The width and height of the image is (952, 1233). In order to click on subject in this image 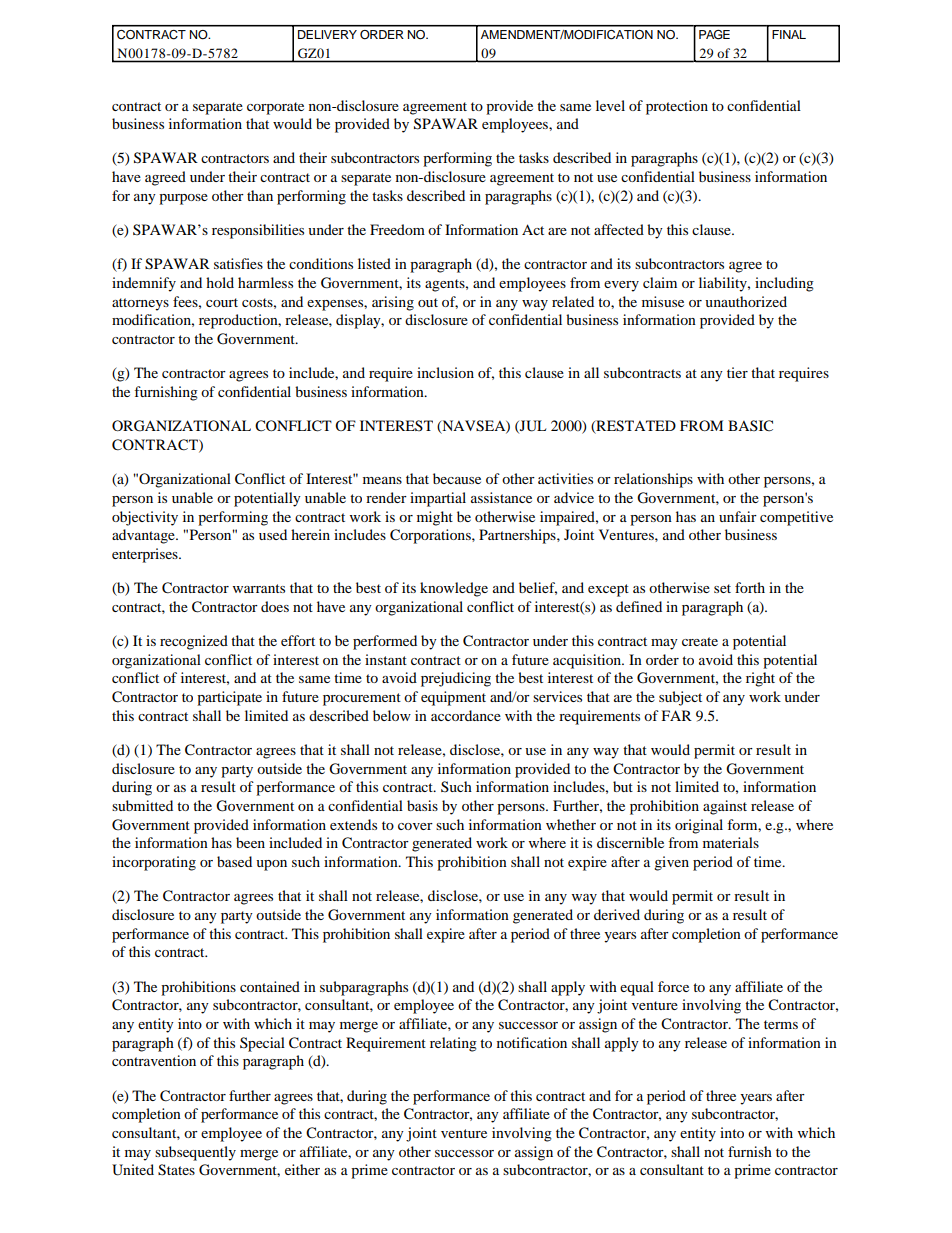, I will do `click(680, 698)`.
